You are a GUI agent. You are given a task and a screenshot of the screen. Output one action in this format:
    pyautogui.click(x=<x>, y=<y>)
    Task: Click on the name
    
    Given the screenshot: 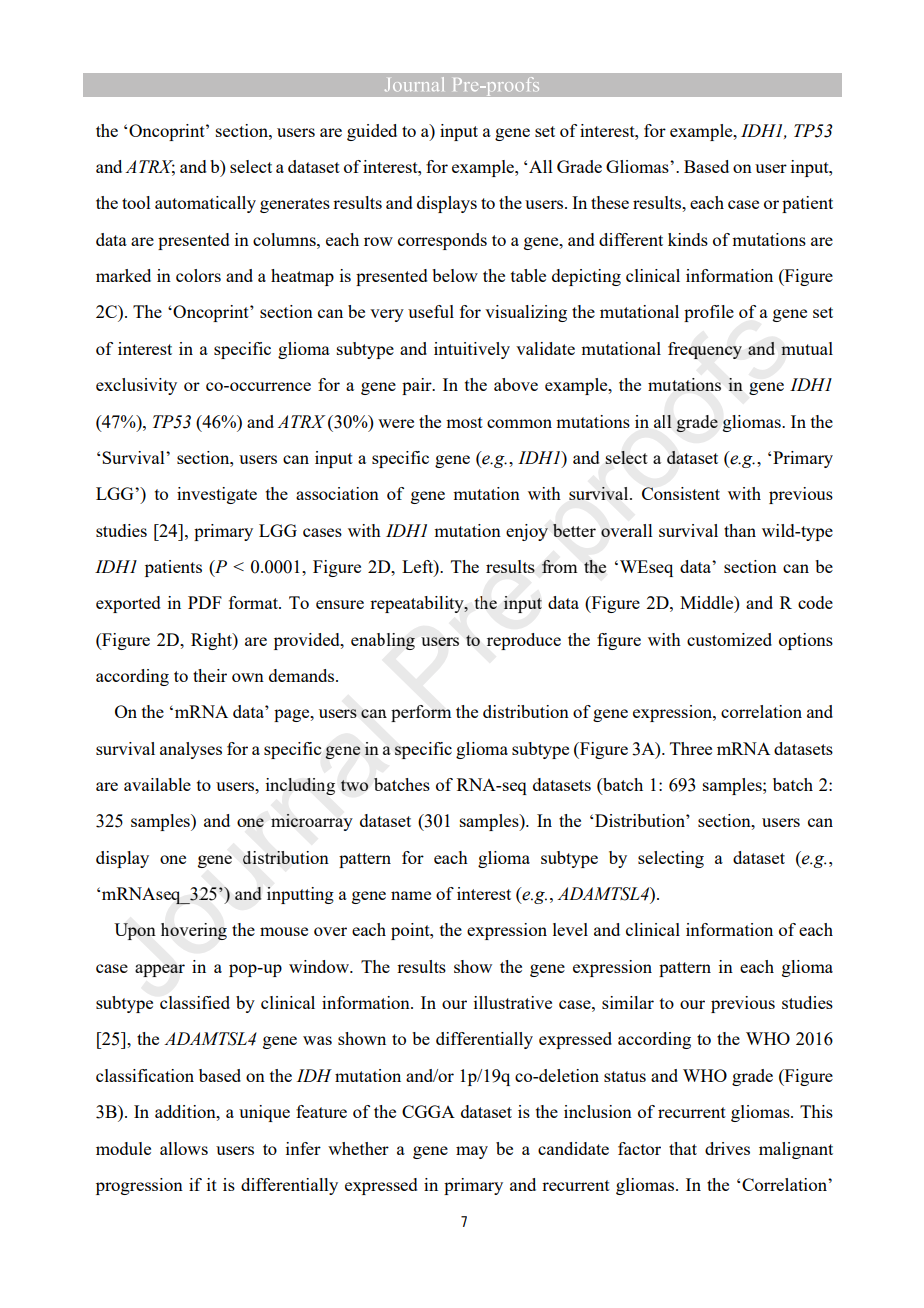 What is the action you would take?
    pyautogui.click(x=411, y=895)
